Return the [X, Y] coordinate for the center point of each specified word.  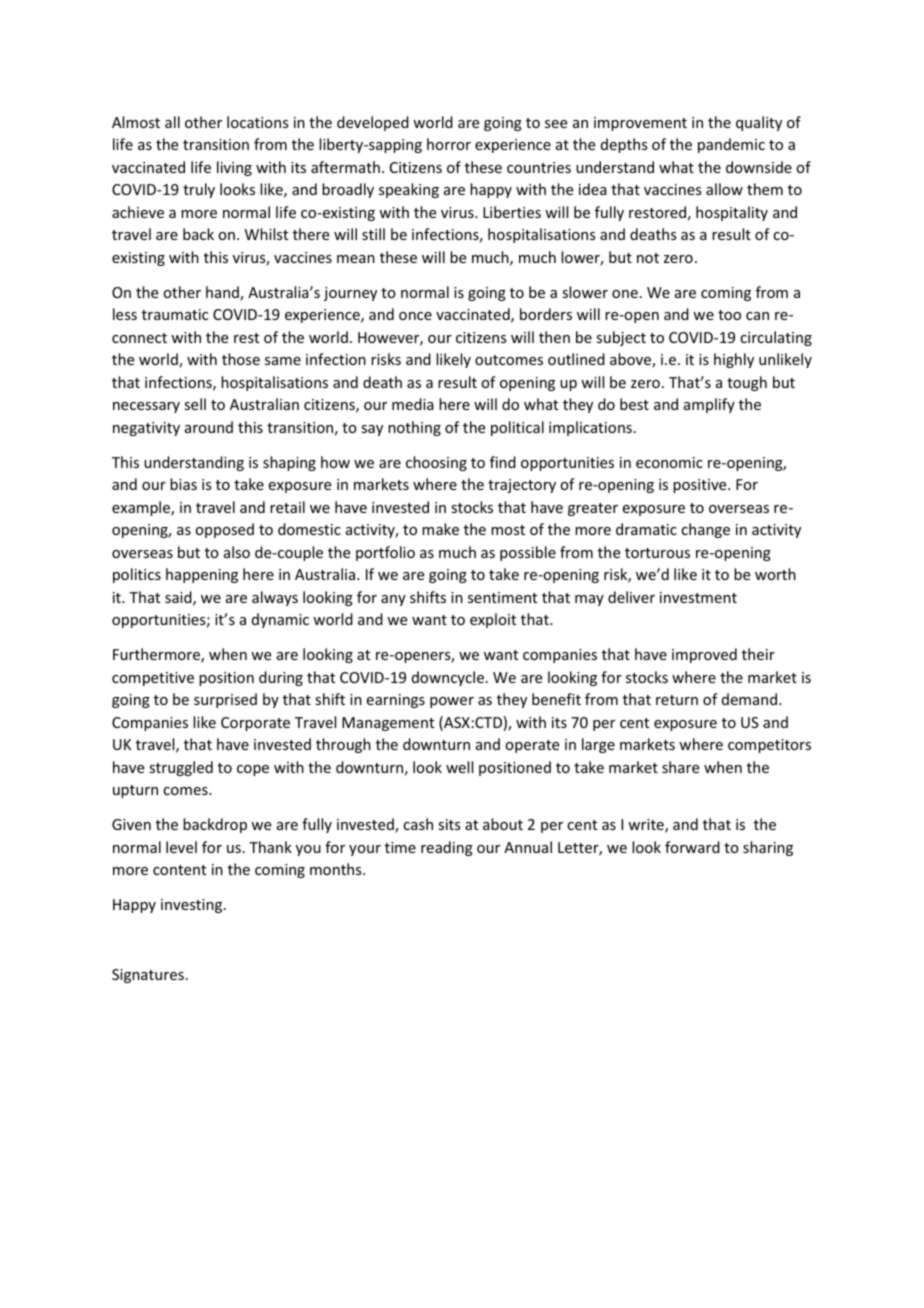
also [237, 552]
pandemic [731, 145]
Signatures [148, 976]
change [705, 530]
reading [447, 848]
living [234, 168]
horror [449, 144]
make [440, 529]
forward [692, 847]
